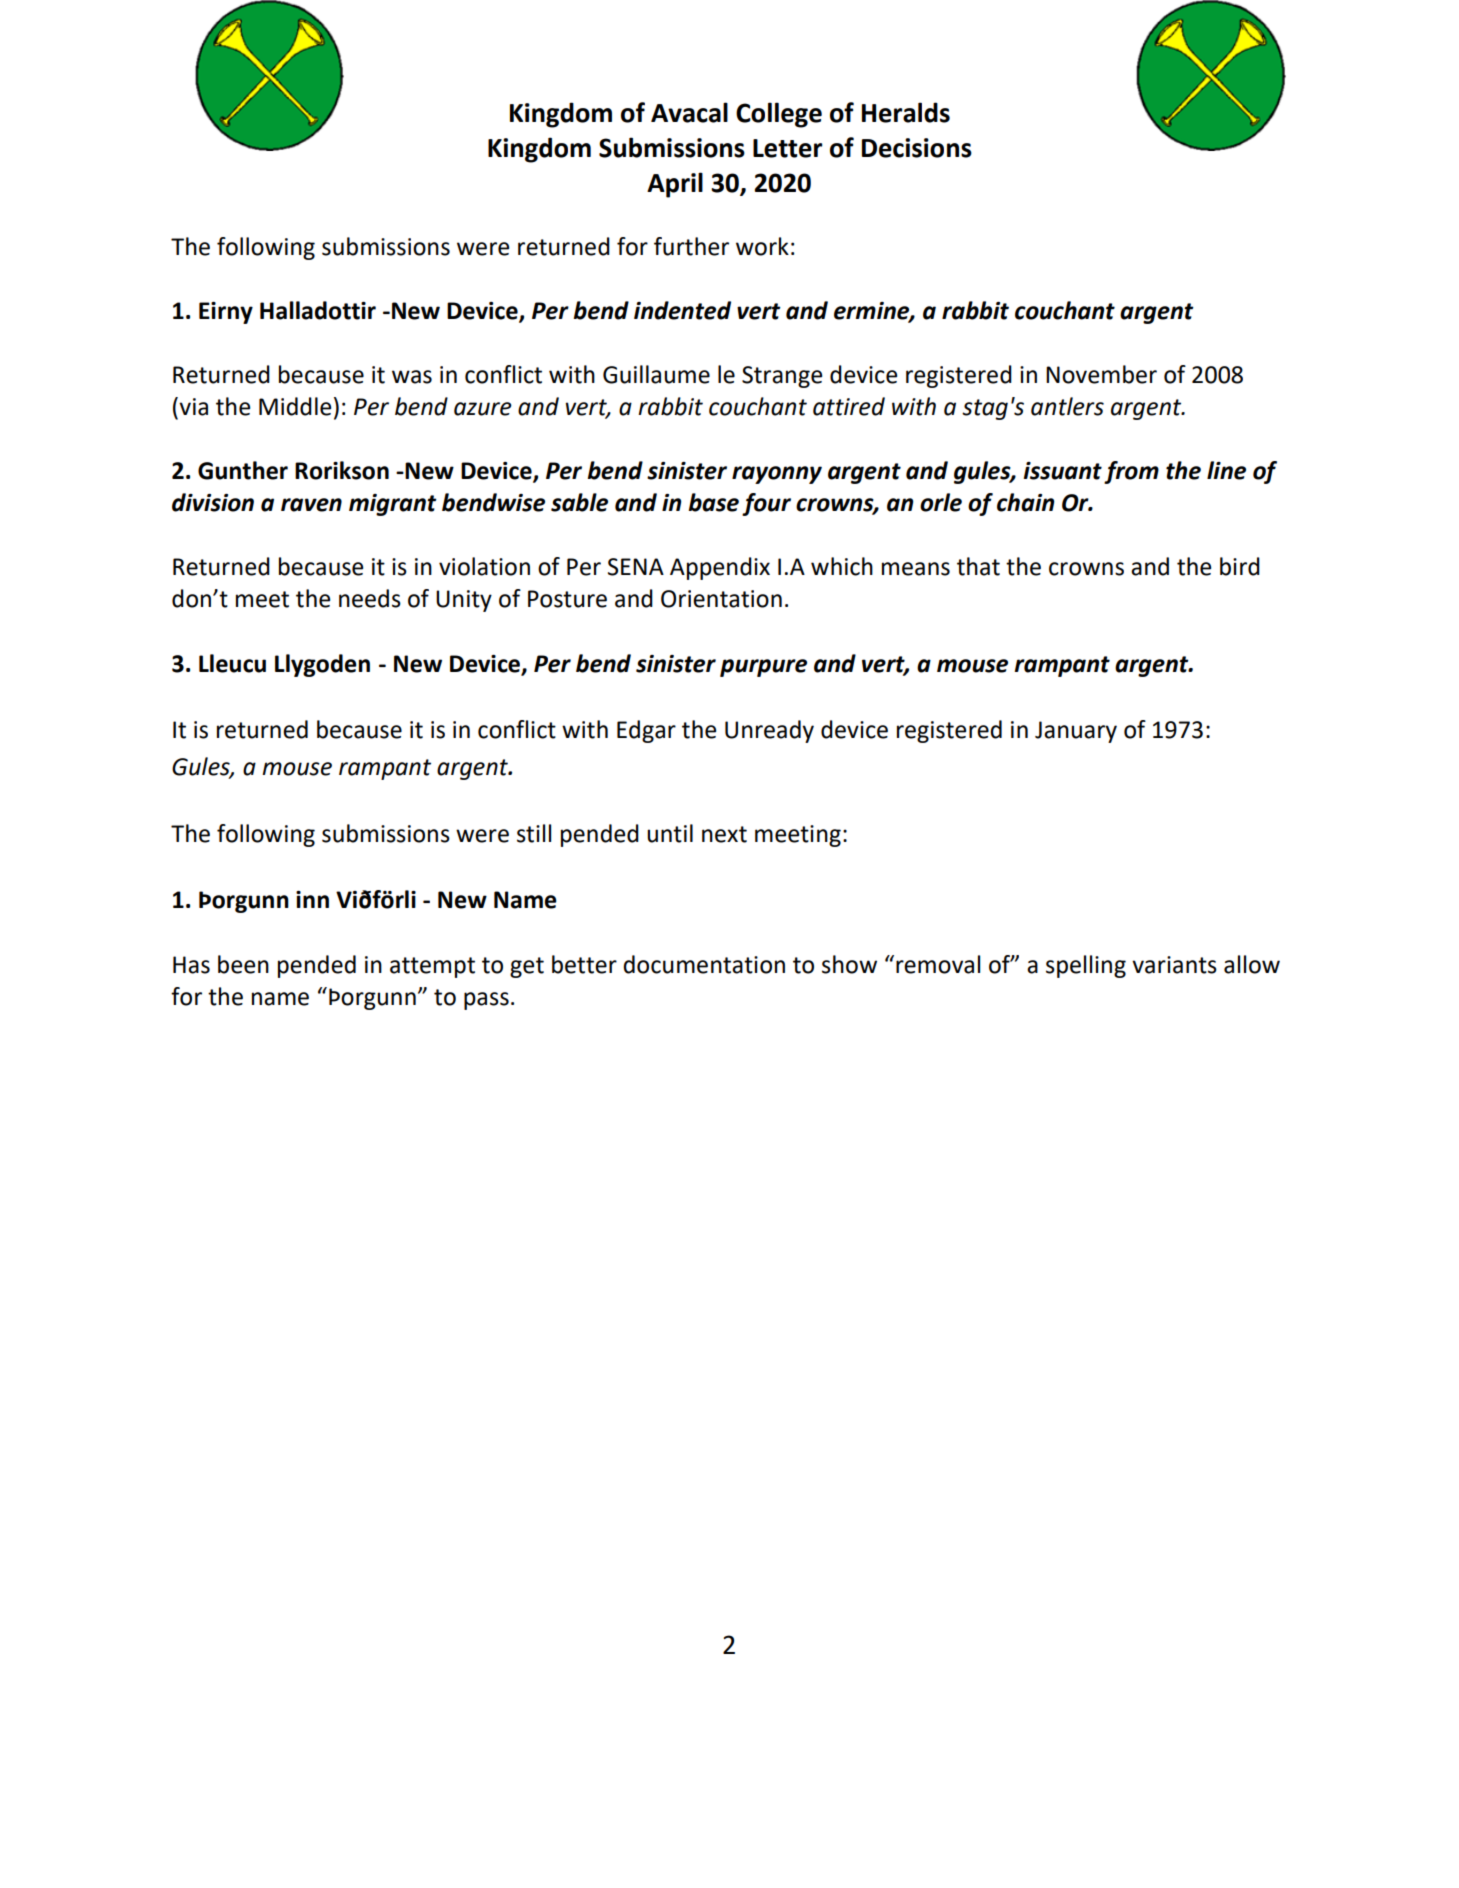 Image resolution: width=1459 pixels, height=1888 pixels. Describe the element at coordinates (704, 964) in the screenshot. I see `documentation` at that location.
